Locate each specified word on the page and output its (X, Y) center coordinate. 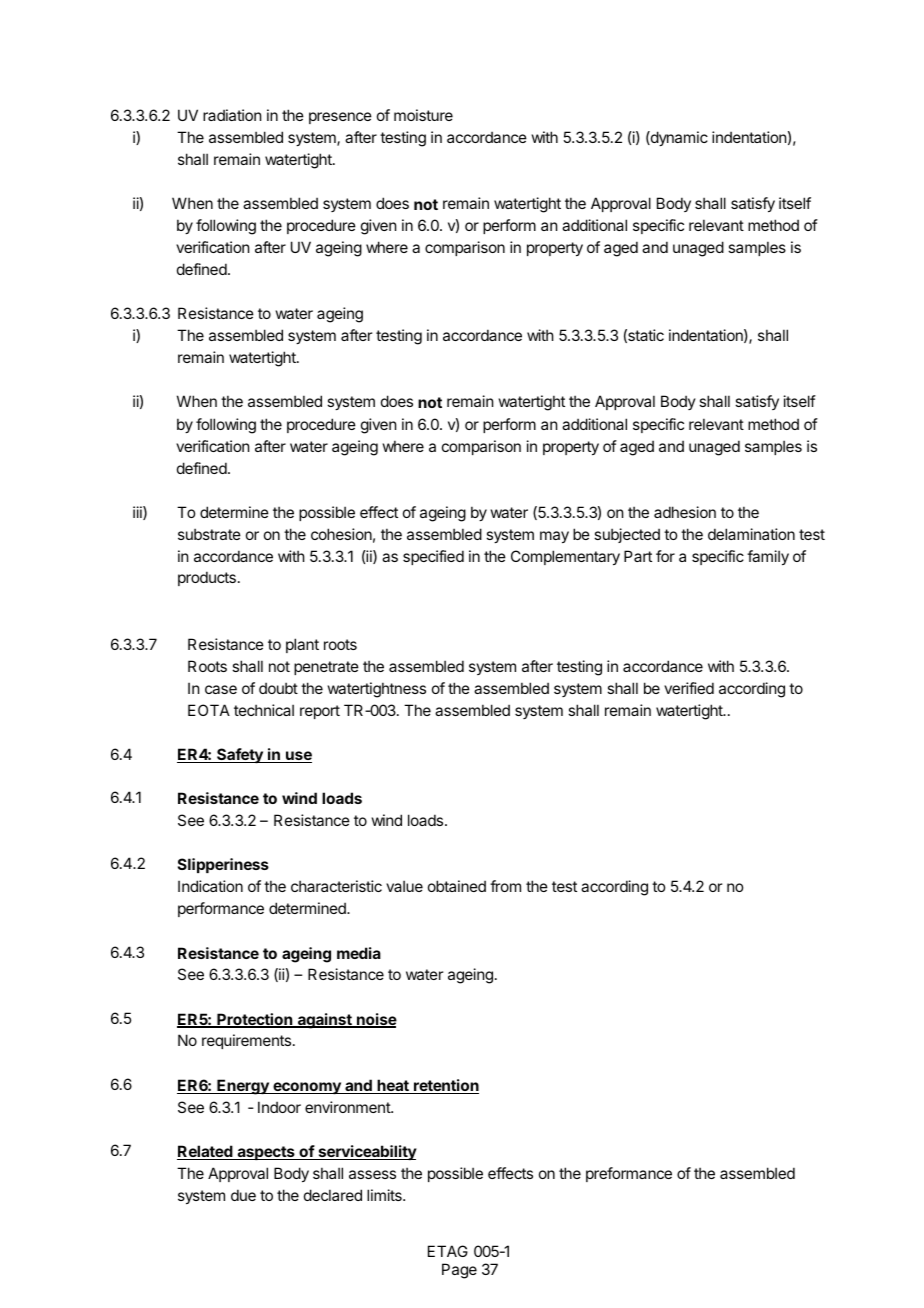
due (243, 1195)
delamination (751, 534)
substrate (209, 534)
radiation (232, 115)
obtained (457, 886)
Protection (255, 1020)
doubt (278, 688)
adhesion (685, 512)
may (554, 537)
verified (689, 688)
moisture (423, 115)
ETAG (448, 1251)
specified (433, 557)
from (505, 886)
